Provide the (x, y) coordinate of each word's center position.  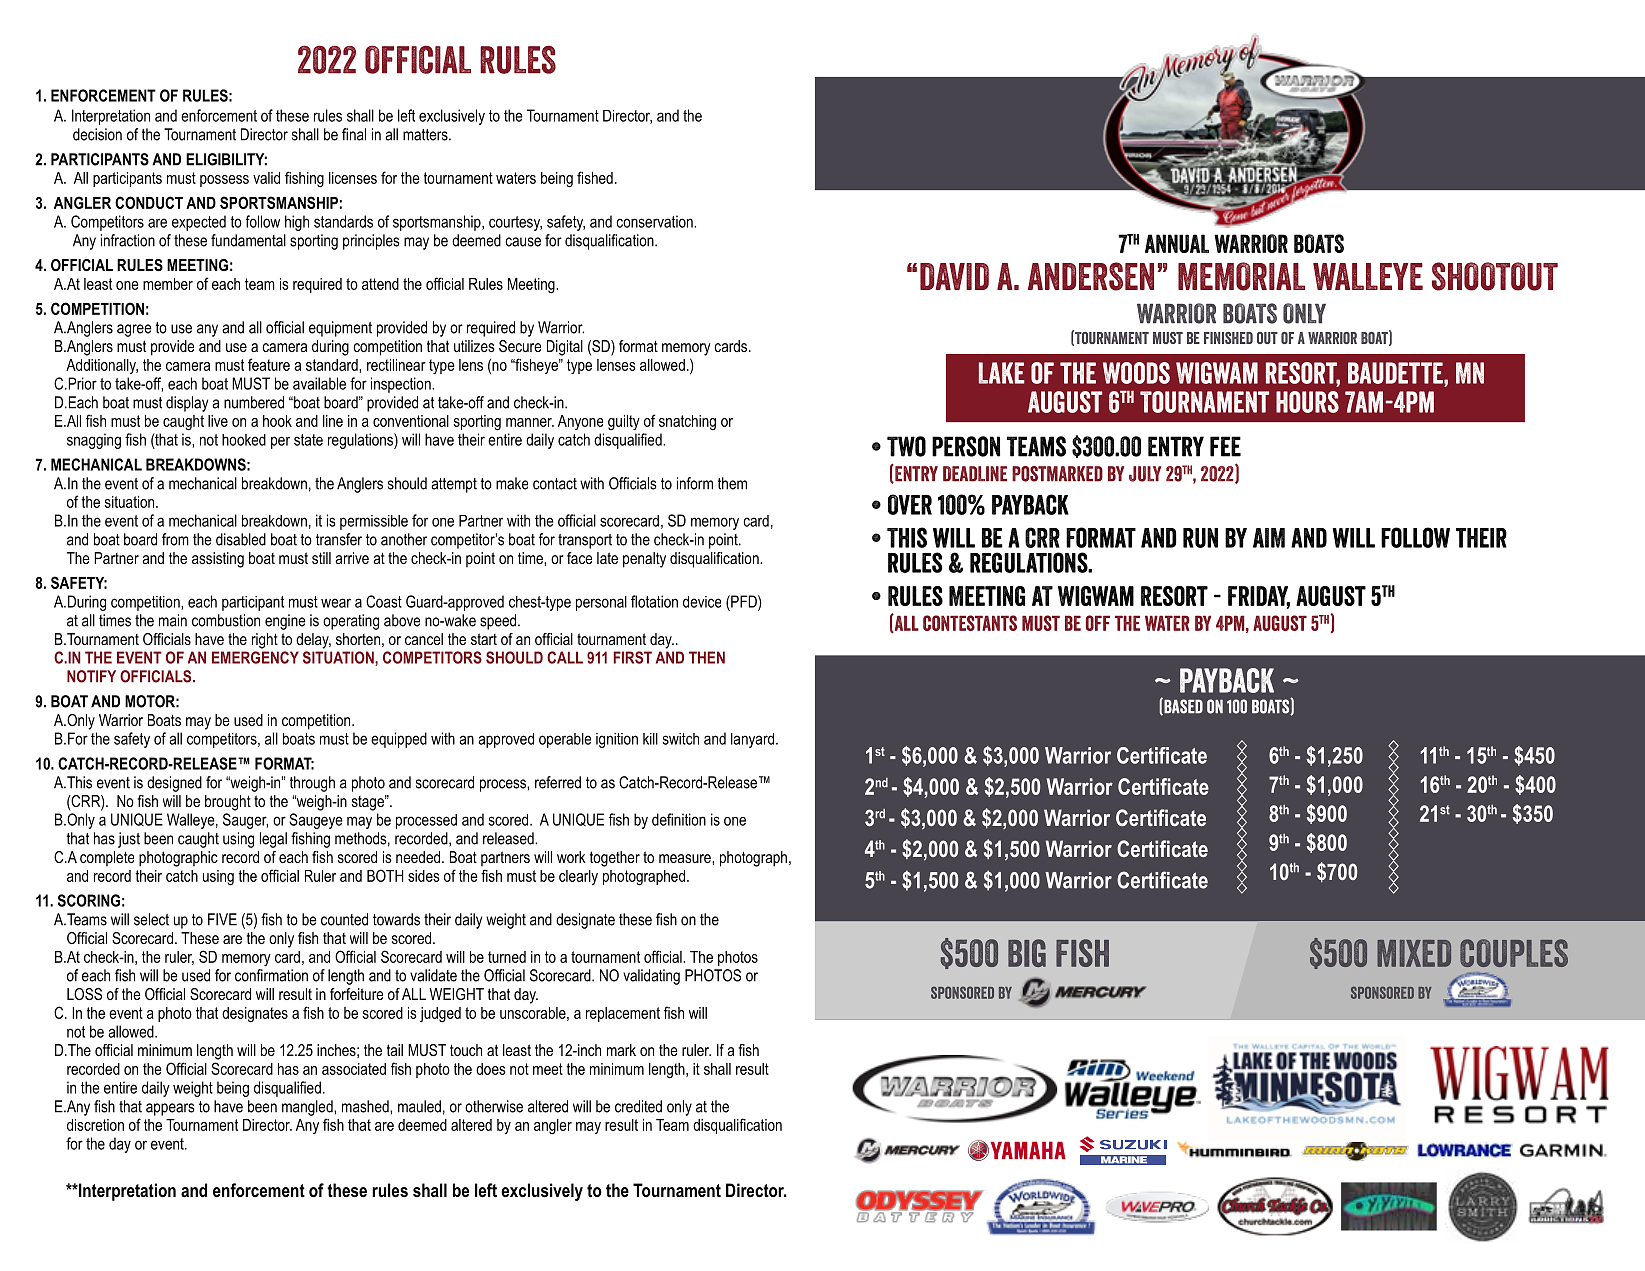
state (308, 440)
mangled (308, 1108)
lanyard (752, 740)
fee (1225, 446)
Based (1182, 706)
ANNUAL (1177, 243)
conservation (655, 221)
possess (224, 181)
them (732, 483)
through (312, 784)
